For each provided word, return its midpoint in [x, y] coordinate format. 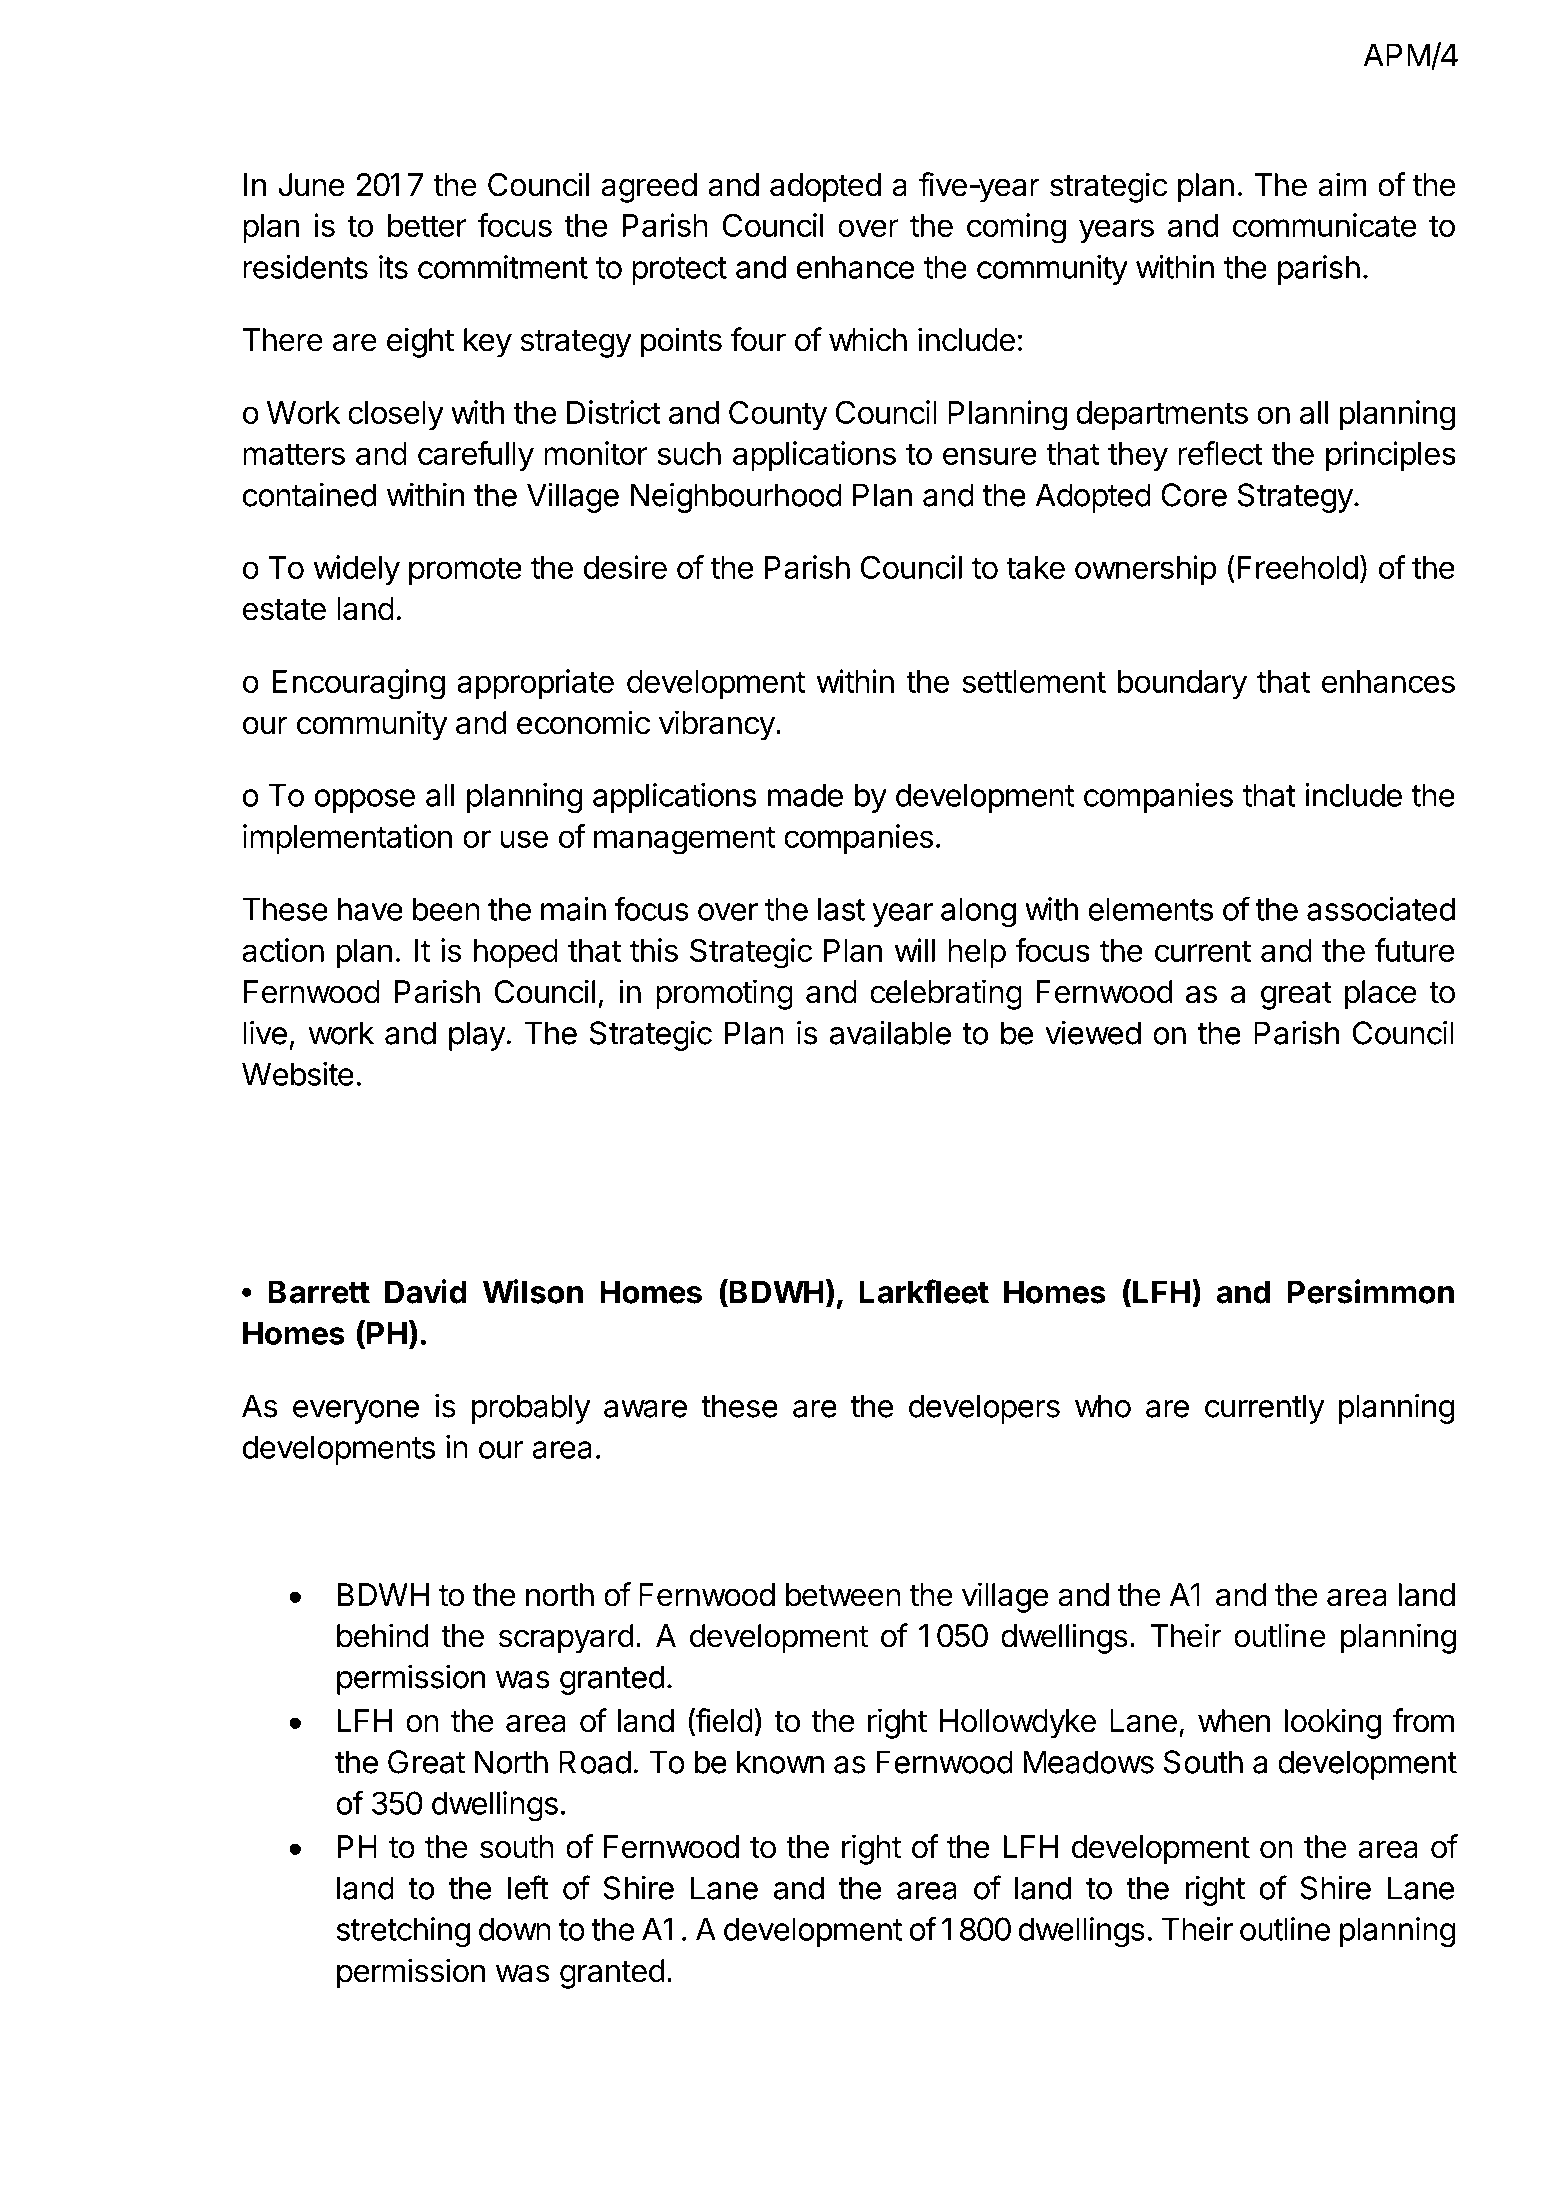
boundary [1182, 685]
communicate [1324, 225]
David [426, 1291]
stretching [403, 1932]
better [427, 225]
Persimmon [1371, 1291]
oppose [365, 801]
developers [984, 1409]
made [805, 795]
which [868, 339]
